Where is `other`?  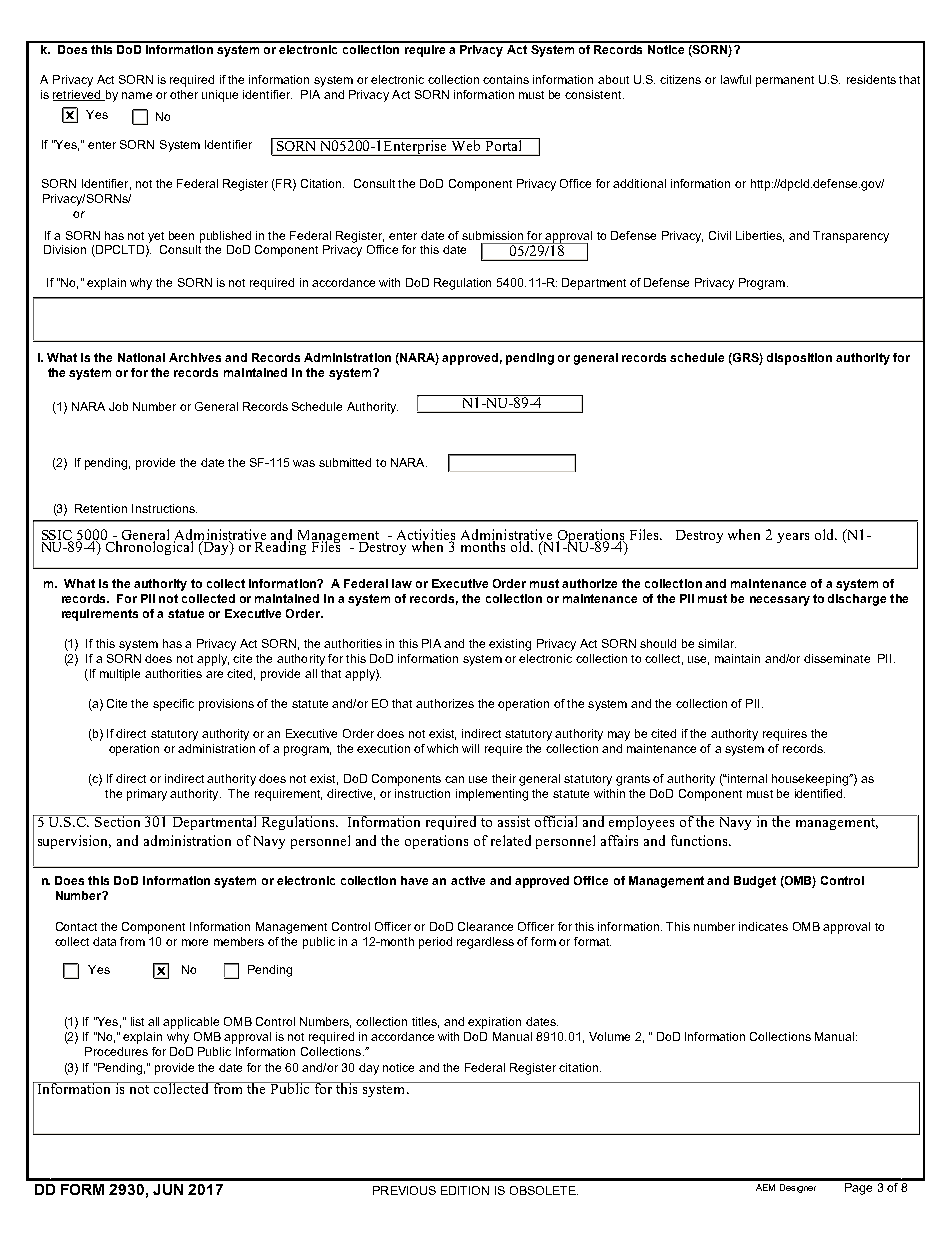
other is located at coordinates (184, 94).
